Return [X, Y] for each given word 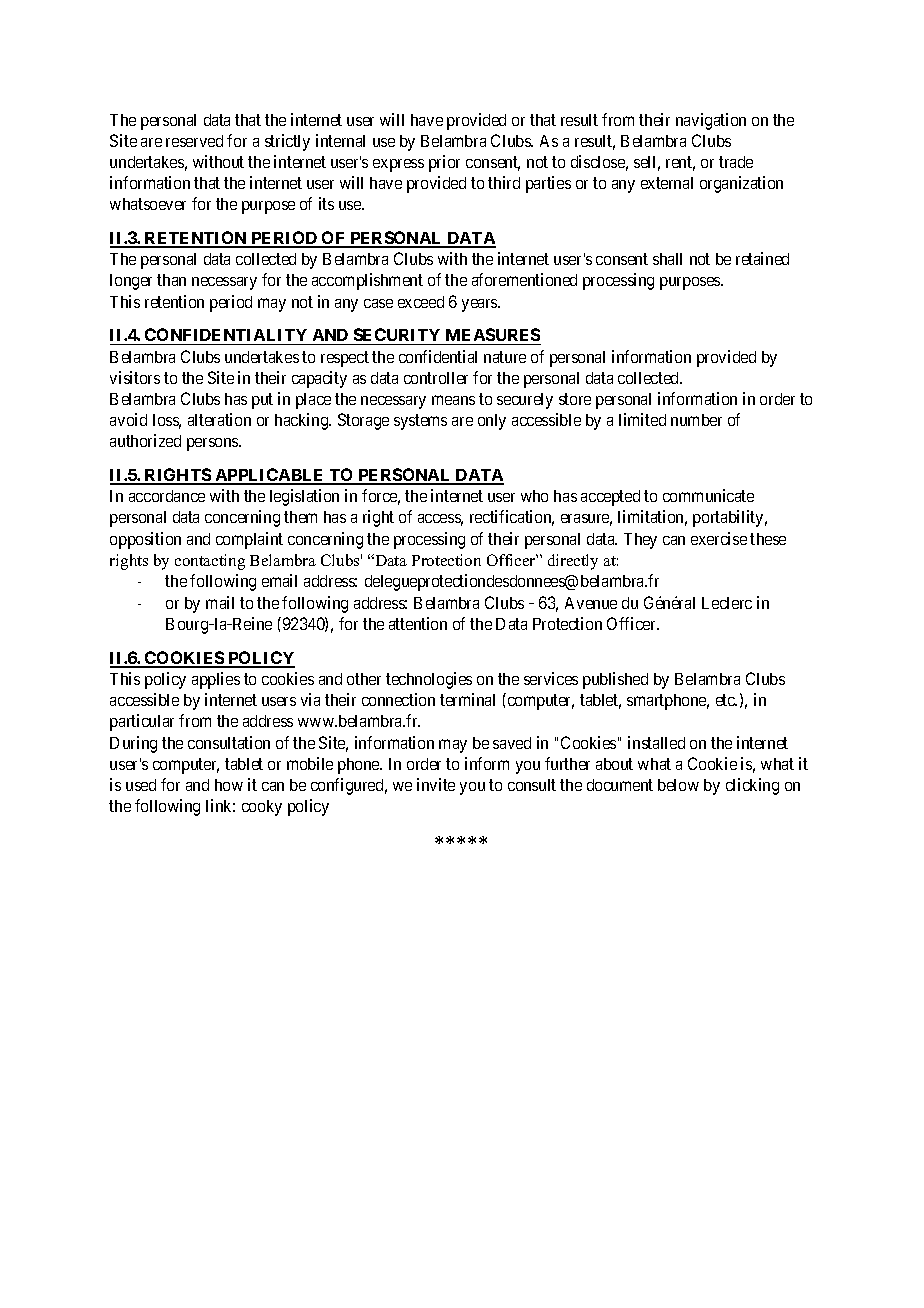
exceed [421, 302]
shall [667, 259]
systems [420, 422]
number [696, 420]
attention [418, 623]
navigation [711, 121]
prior [444, 163]
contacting [210, 562]
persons [213, 444]
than [171, 280]
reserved [194, 141]
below [678, 785]
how [229, 785]
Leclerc [727, 603]
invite [436, 784]
